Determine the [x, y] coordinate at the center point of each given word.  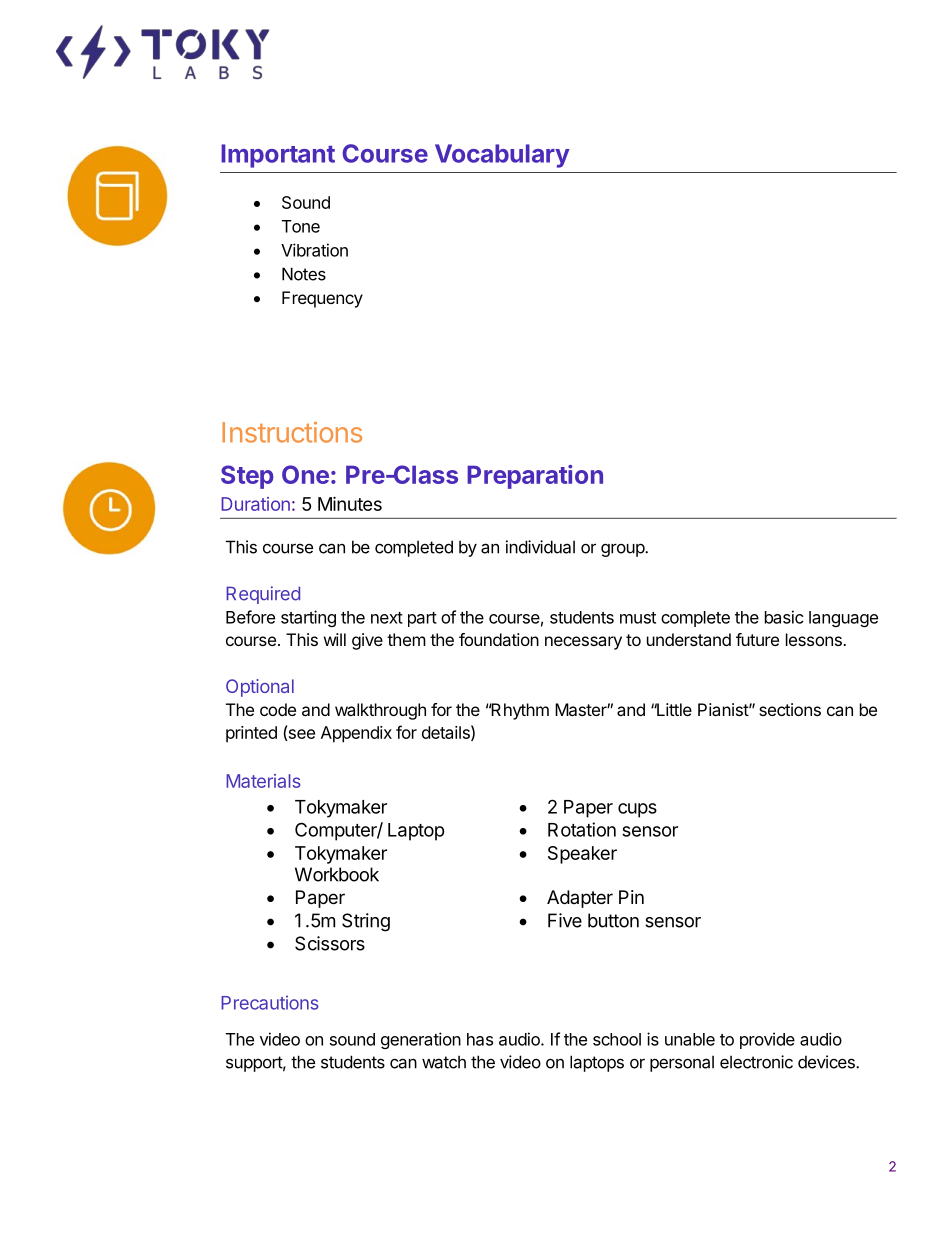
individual [540, 547]
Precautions [270, 1002]
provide [767, 1040]
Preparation [535, 477]
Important [278, 156]
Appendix [356, 734]
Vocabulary [502, 156]
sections [790, 709]
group [623, 550]
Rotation [582, 829]
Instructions [292, 432]
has [480, 1039]
